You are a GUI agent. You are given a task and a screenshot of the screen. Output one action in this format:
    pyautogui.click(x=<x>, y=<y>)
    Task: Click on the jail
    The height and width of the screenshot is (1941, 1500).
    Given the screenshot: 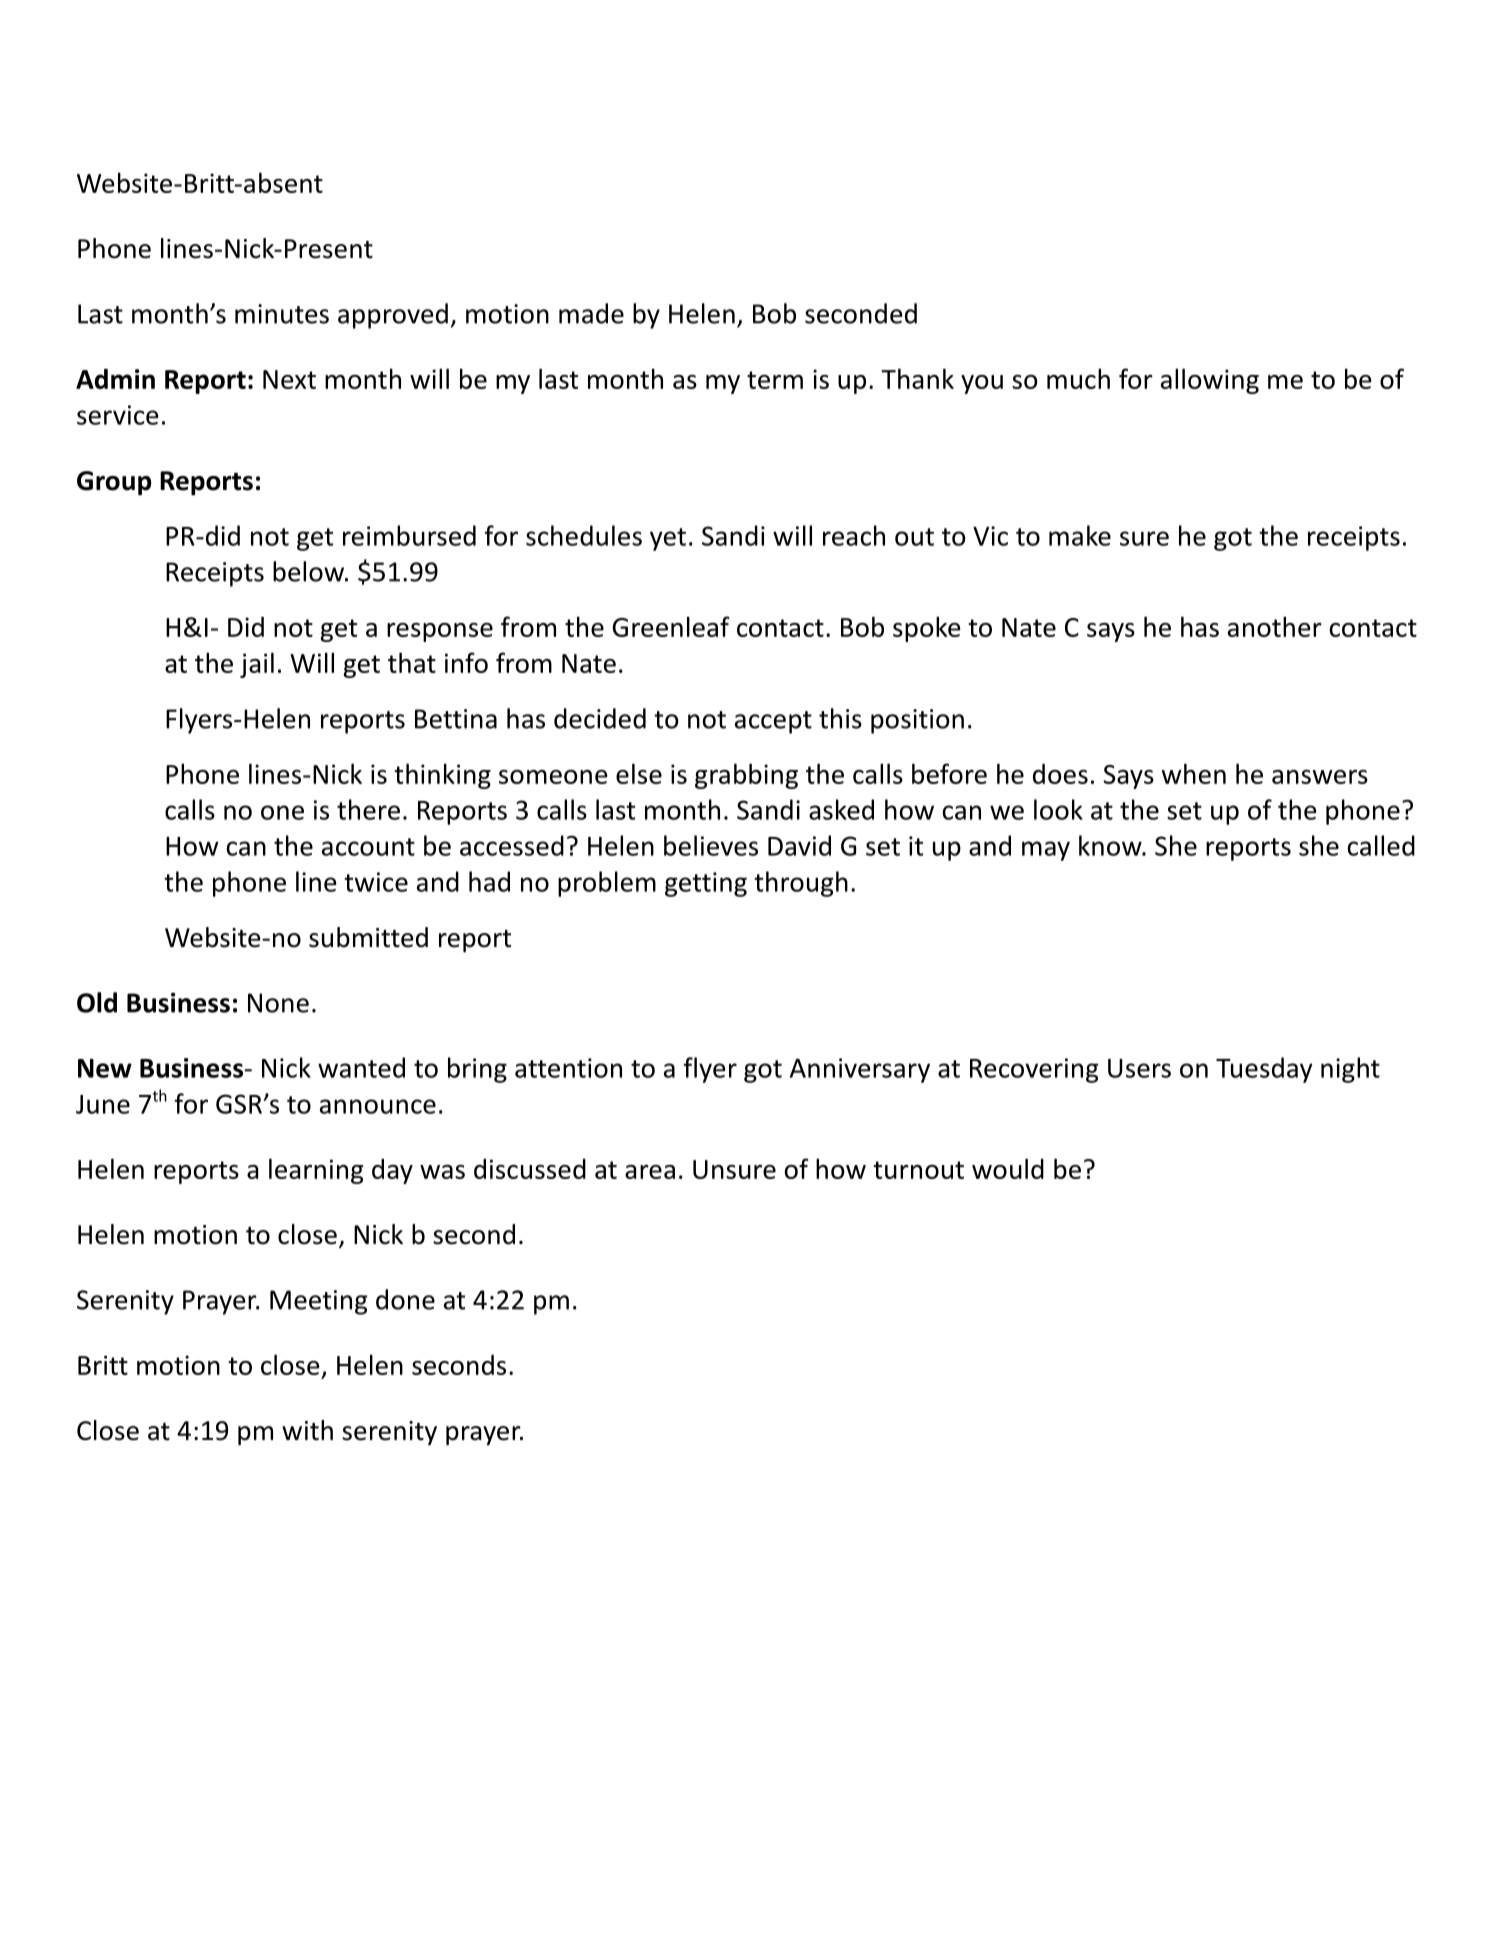 What is the action you would take?
    pyautogui.click(x=257, y=665)
